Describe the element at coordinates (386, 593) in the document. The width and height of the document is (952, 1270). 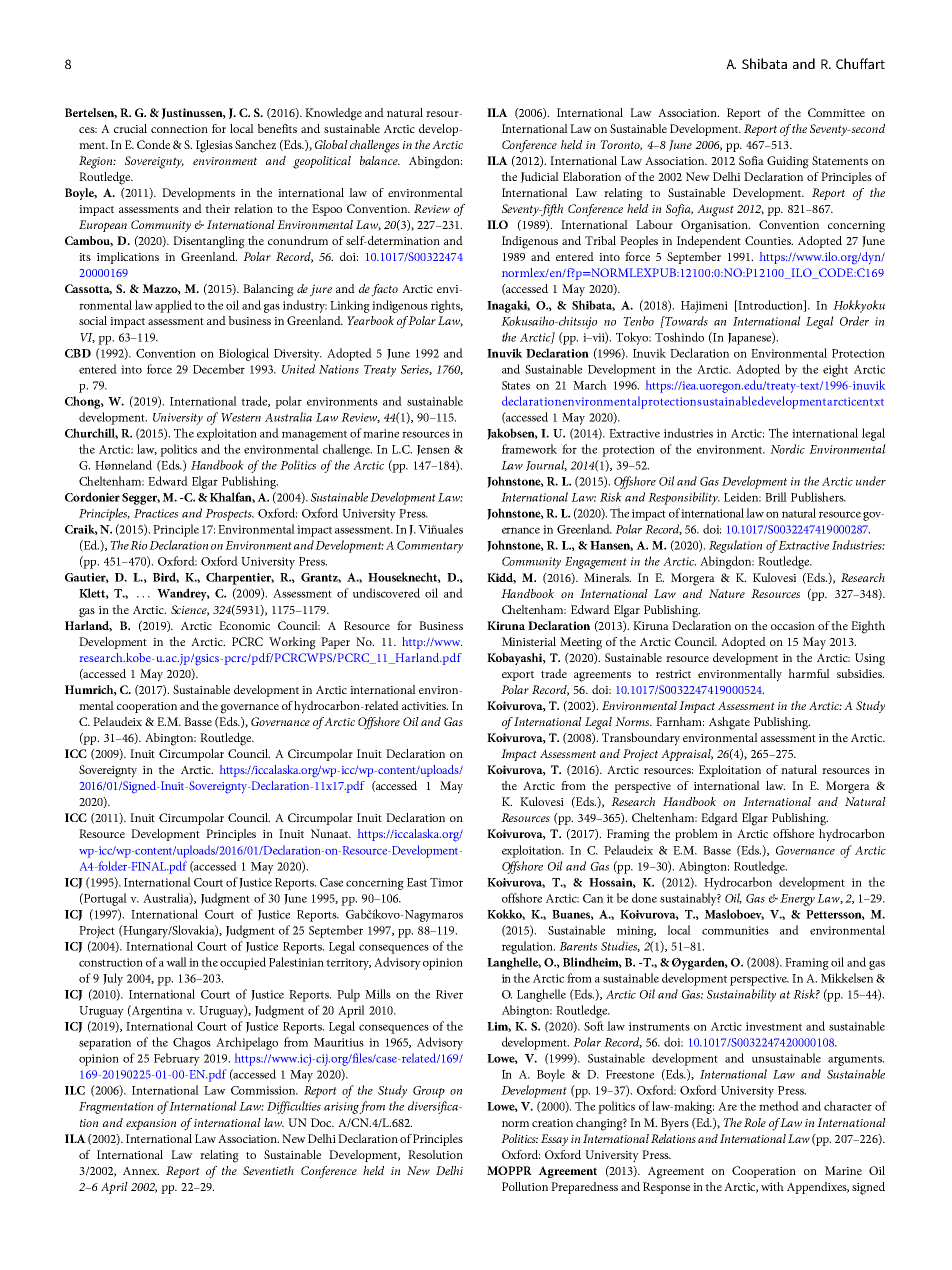
I see `undiscovered` at that location.
